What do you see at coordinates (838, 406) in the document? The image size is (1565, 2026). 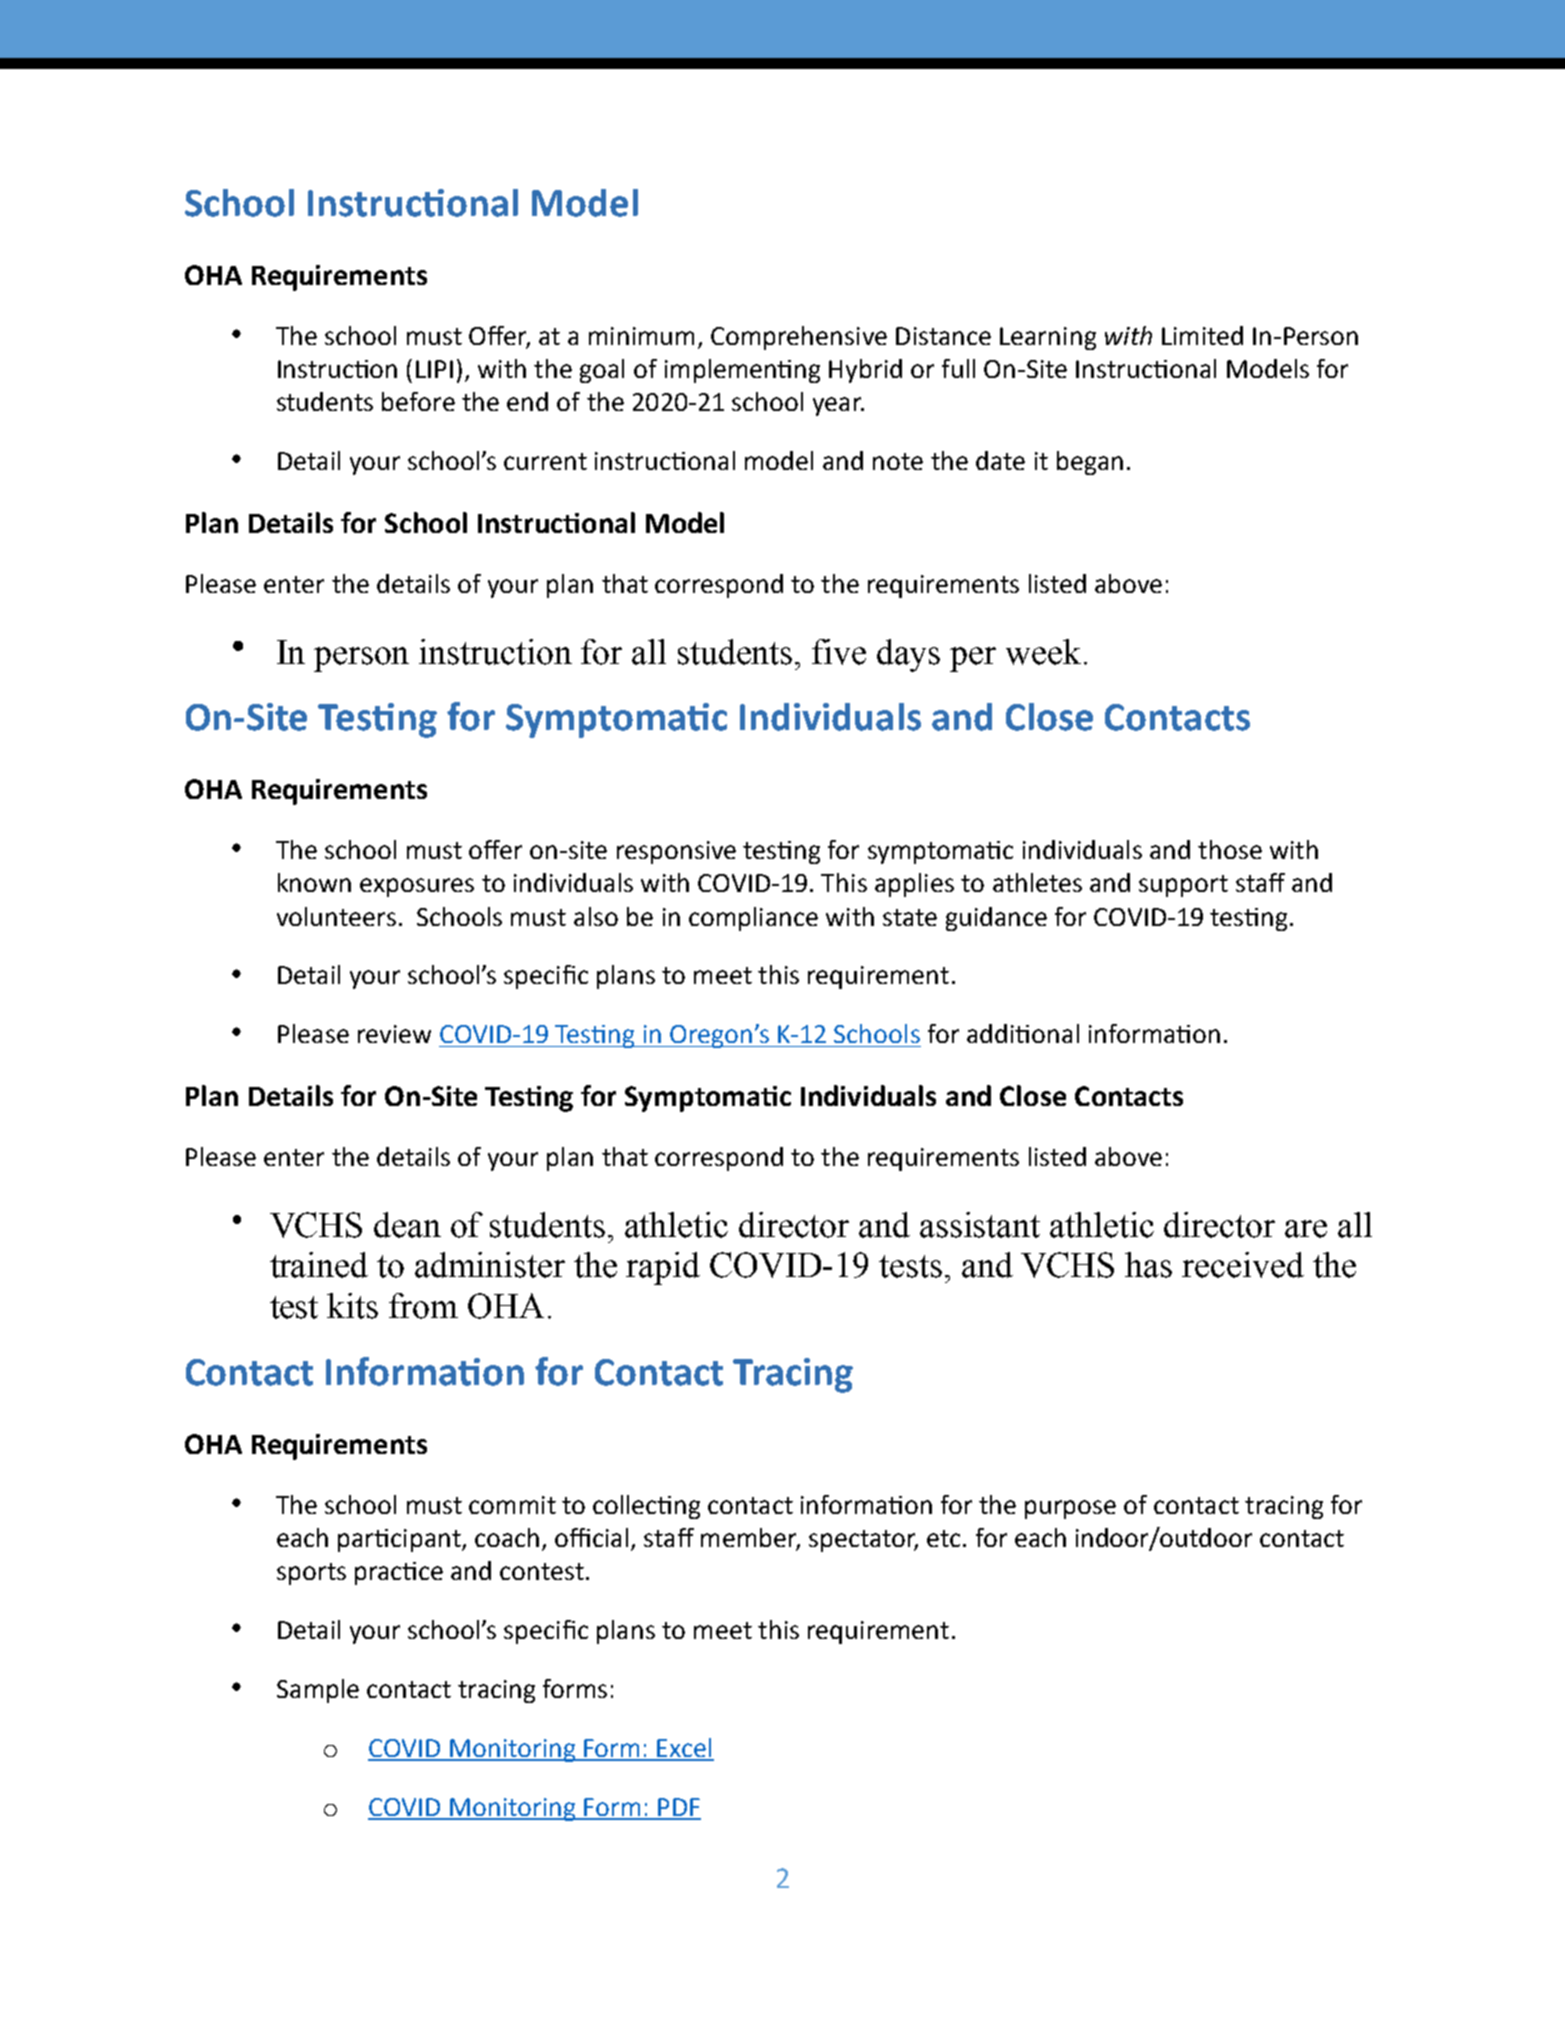 I see `year` at bounding box center [838, 406].
